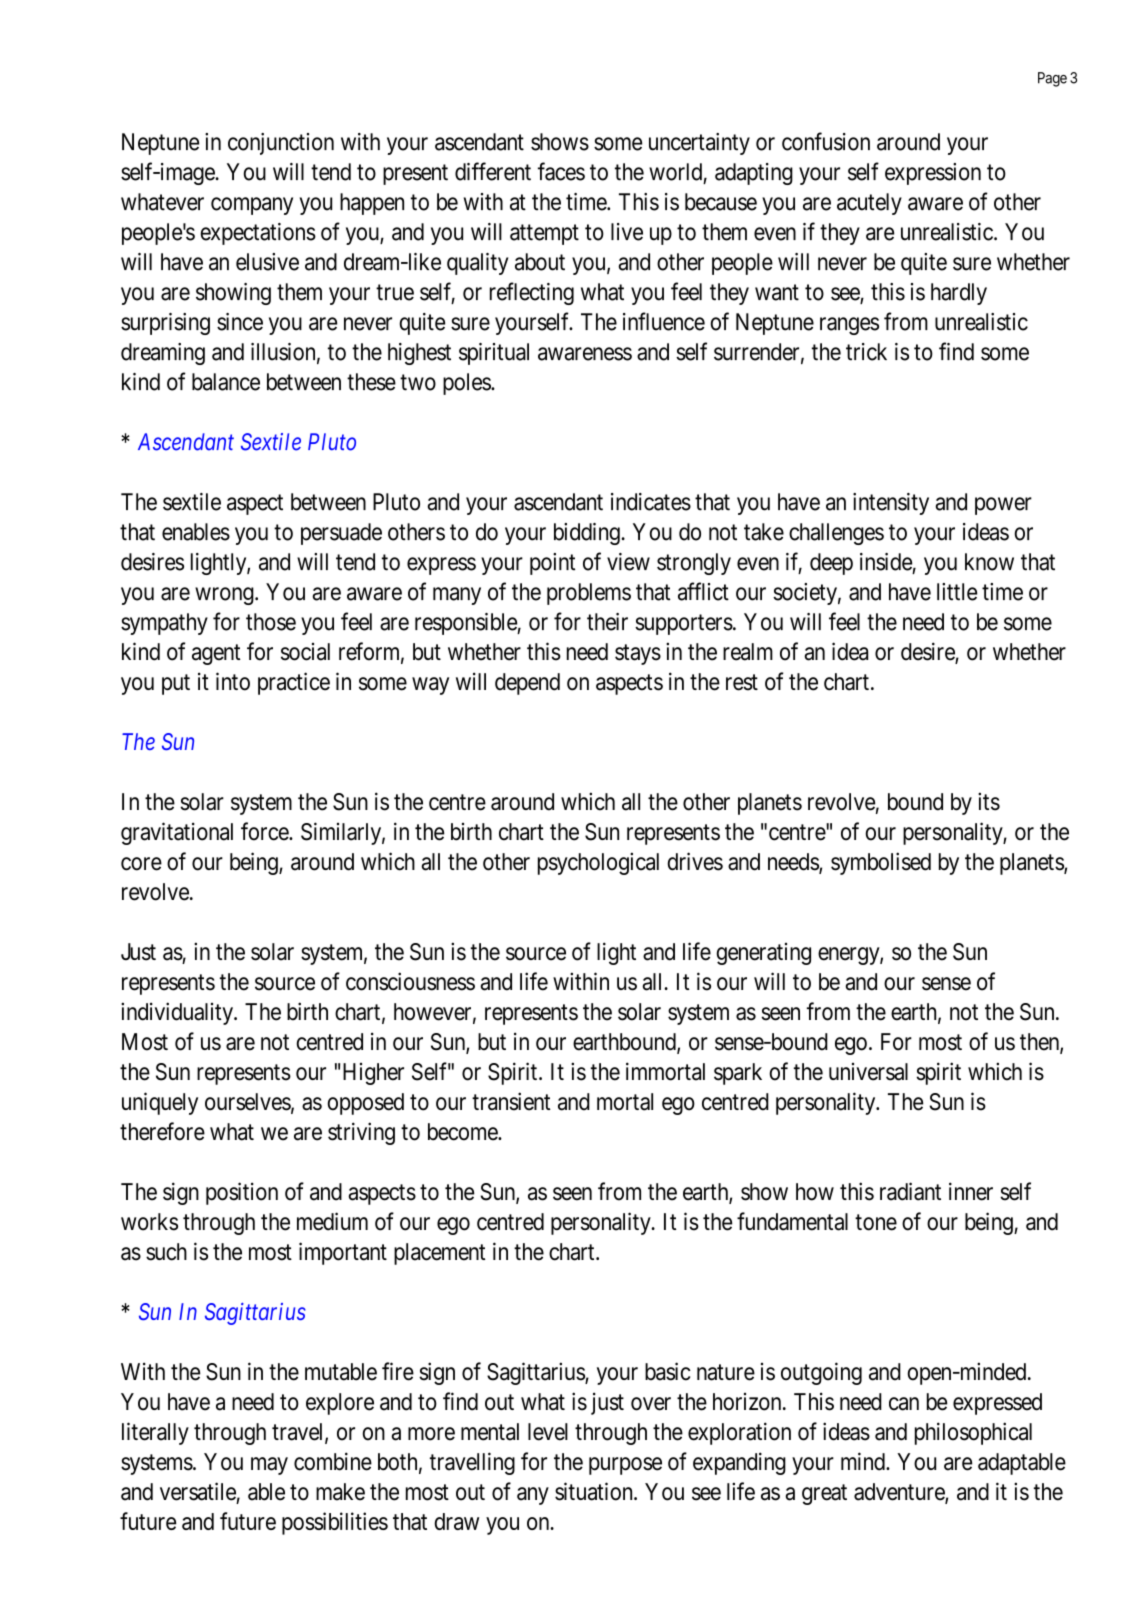 This document has height=1619, width=1144. I want to click on position, so click(242, 1193).
